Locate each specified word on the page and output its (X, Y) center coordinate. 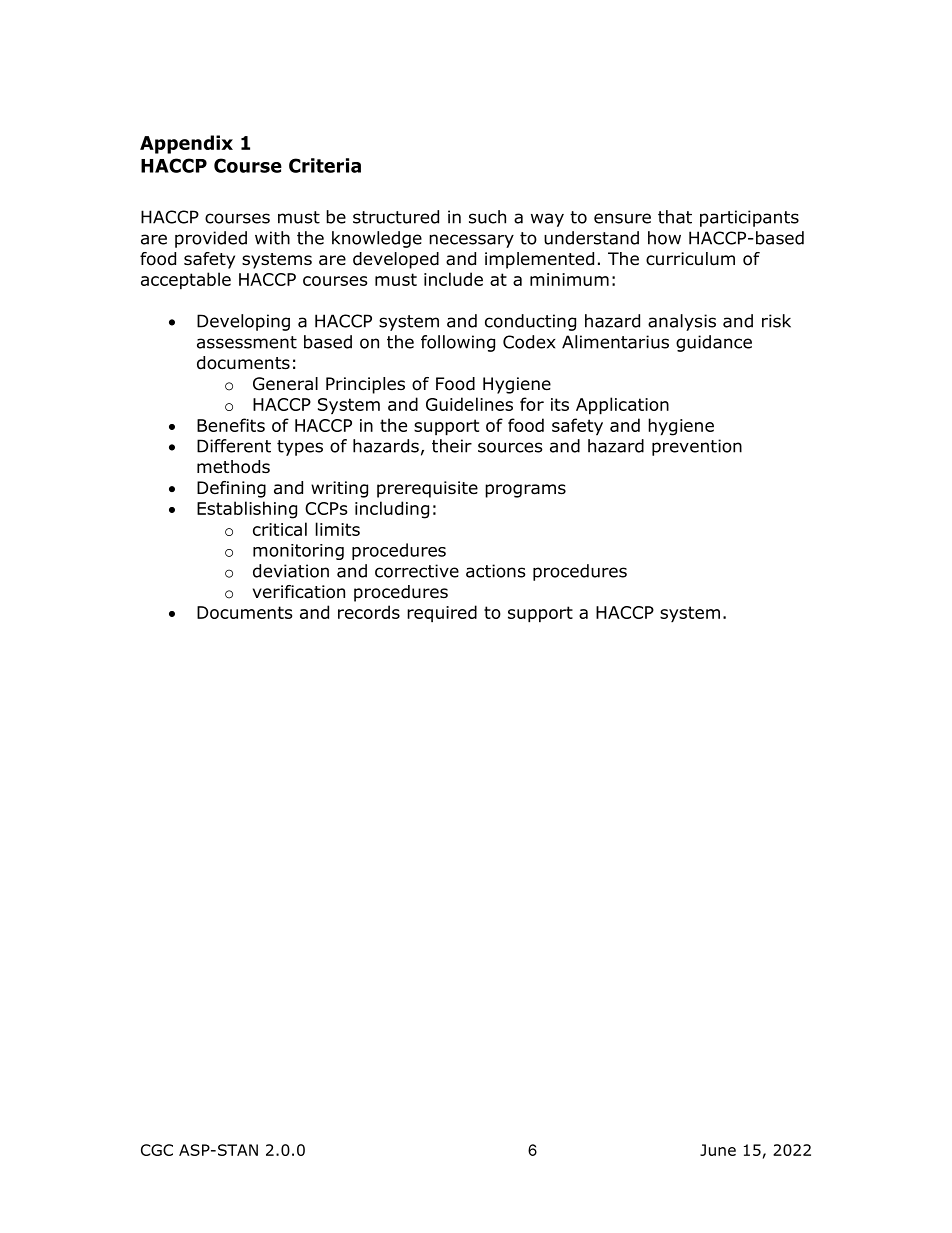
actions (496, 571)
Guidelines (469, 404)
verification (299, 592)
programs (525, 491)
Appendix (186, 144)
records (369, 612)
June (718, 1150)
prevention (697, 447)
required (442, 613)
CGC (157, 1150)
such (487, 217)
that (675, 217)
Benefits (231, 425)
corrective (417, 571)
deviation (291, 571)
